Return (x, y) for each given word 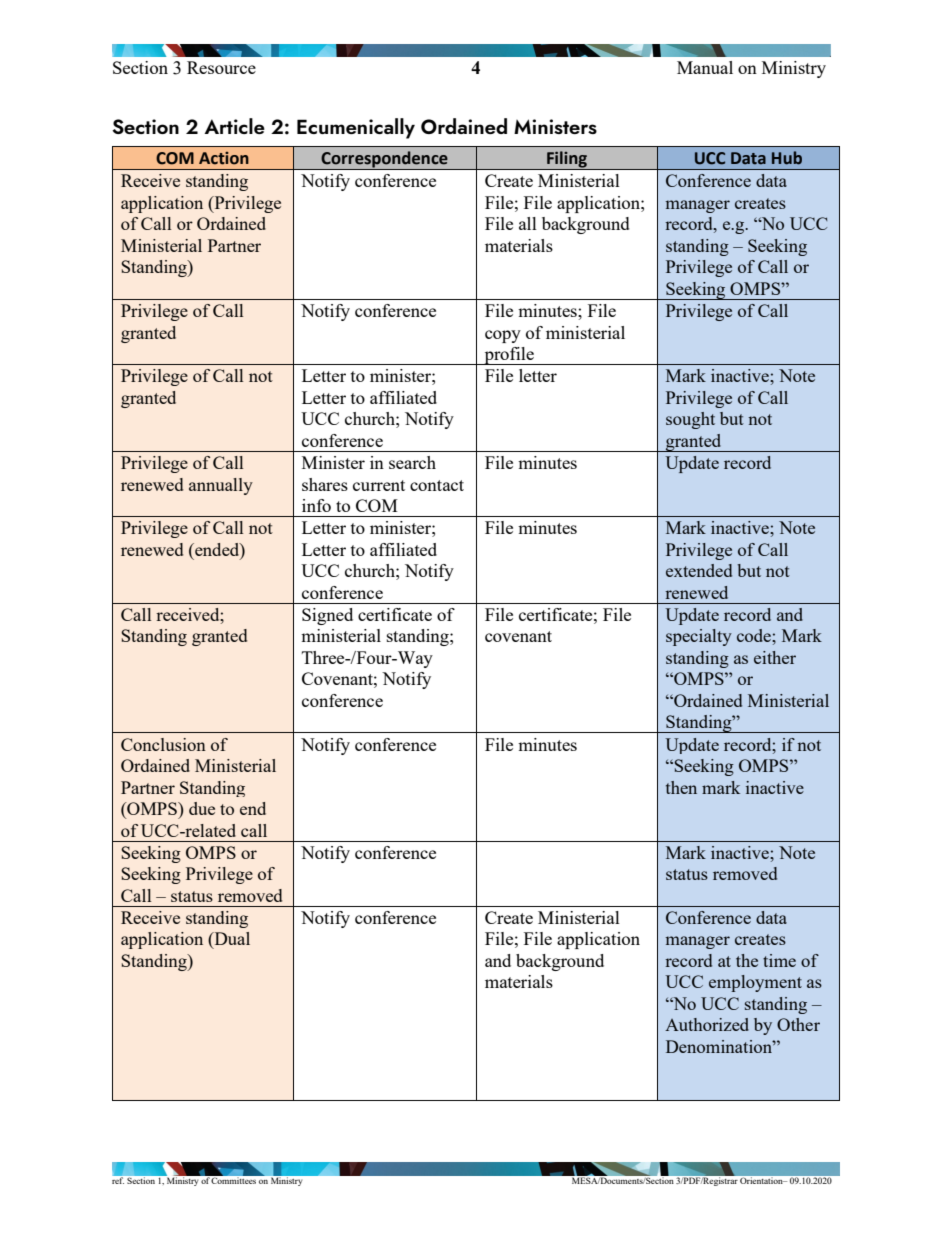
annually (221, 486)
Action (224, 158)
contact (437, 485)
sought (690, 420)
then (681, 787)
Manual (705, 67)
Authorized (707, 1024)
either (775, 657)
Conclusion (163, 744)
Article (234, 126)
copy (503, 336)
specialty (699, 637)
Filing (567, 160)
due (202, 808)
